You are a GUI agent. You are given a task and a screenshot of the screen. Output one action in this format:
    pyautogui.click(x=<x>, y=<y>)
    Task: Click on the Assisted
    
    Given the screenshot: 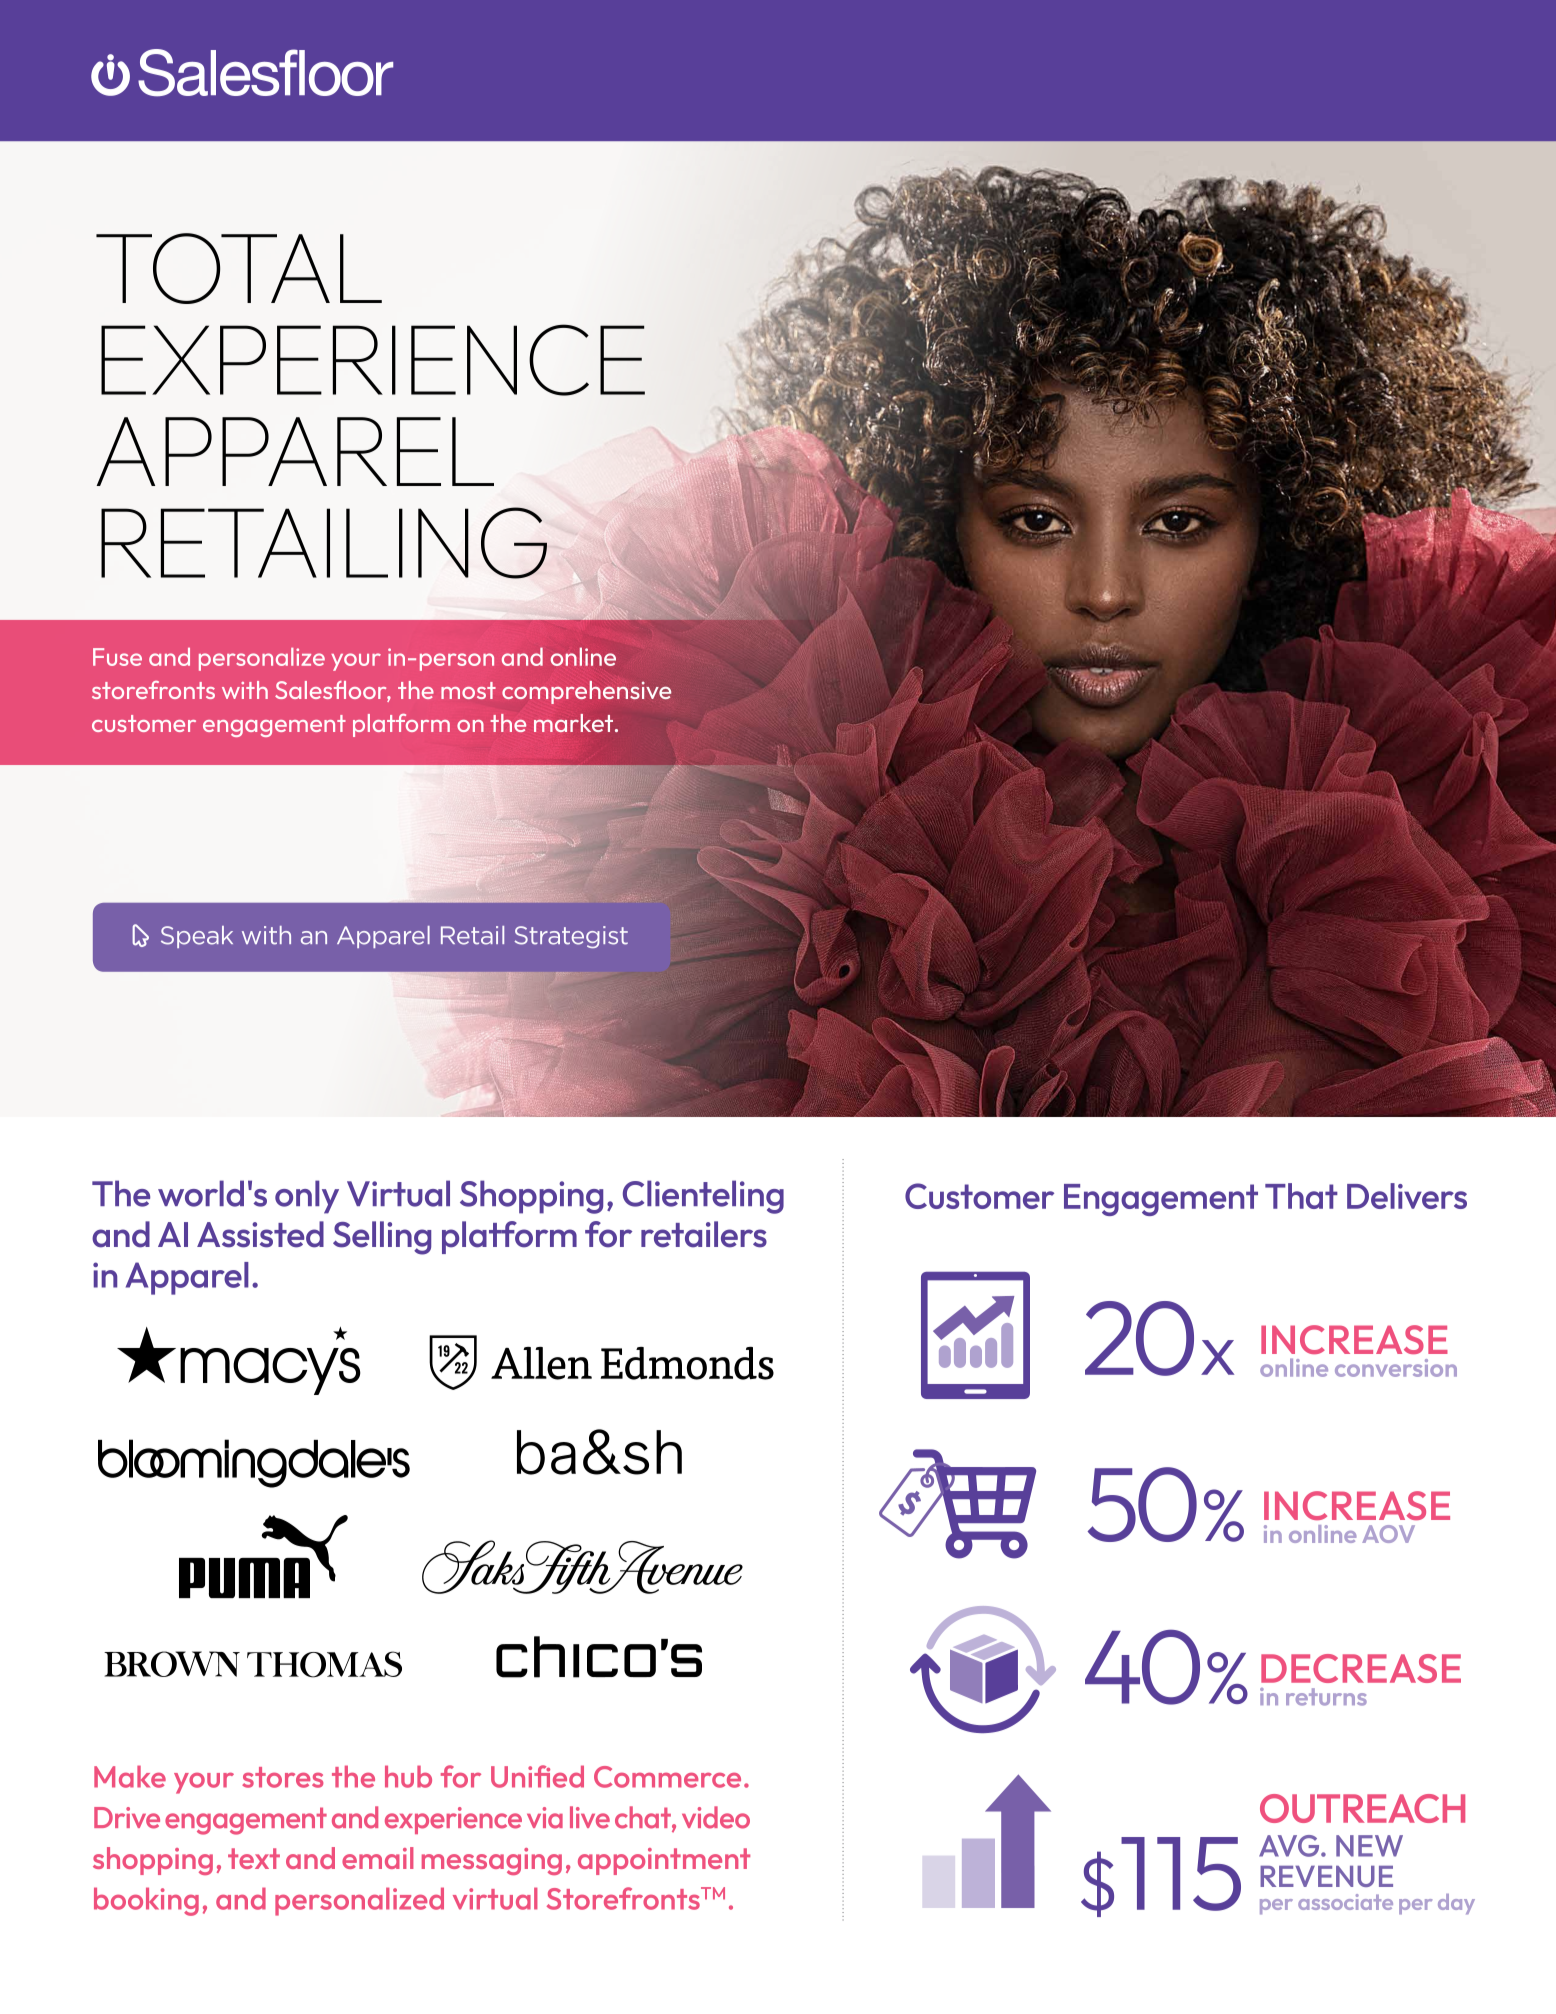 What is the action you would take?
    pyautogui.click(x=260, y=1234)
